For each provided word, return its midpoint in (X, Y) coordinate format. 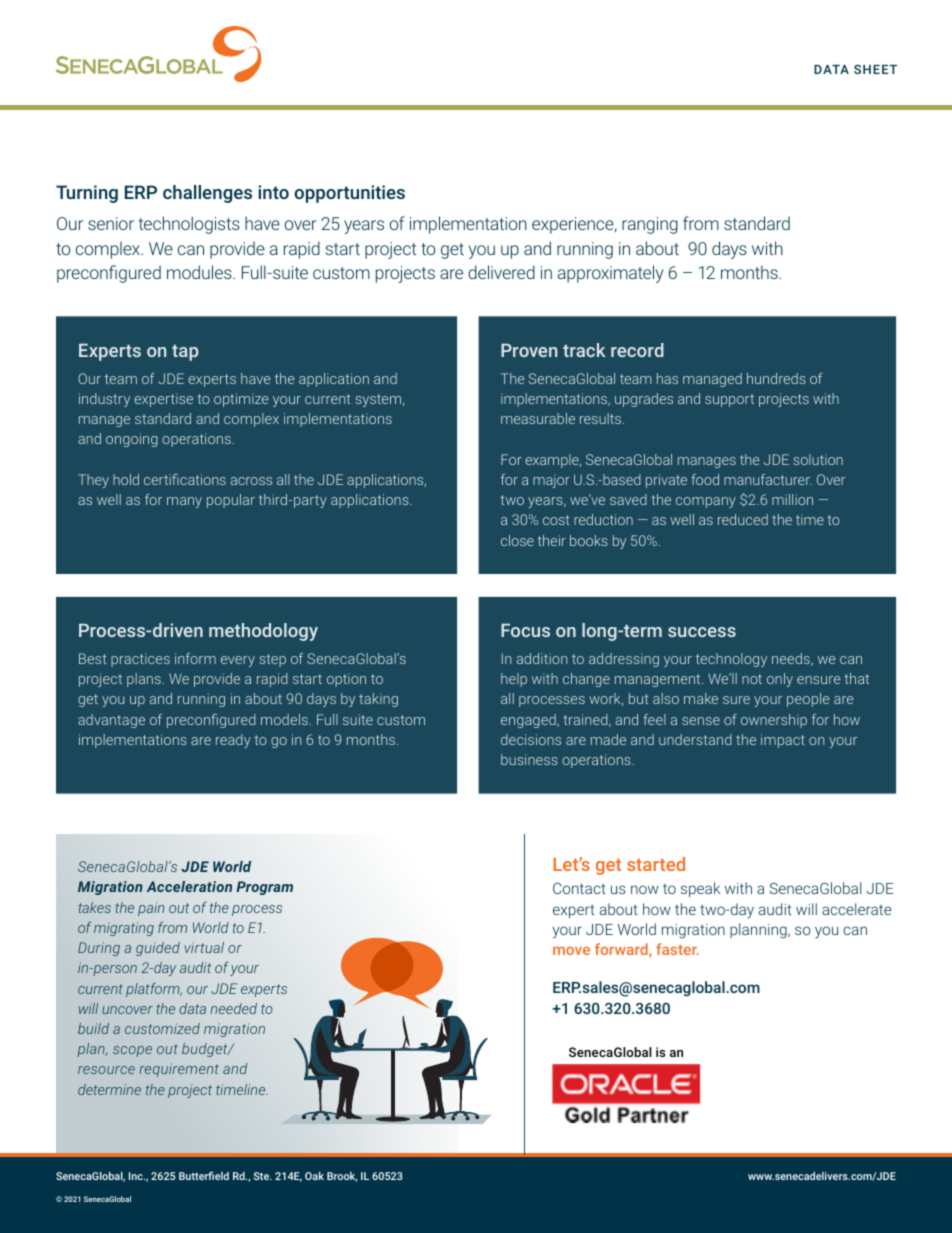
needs (792, 659)
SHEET (875, 69)
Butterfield (204, 1175)
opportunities (349, 194)
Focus (525, 630)
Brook (342, 1177)
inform (195, 658)
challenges (207, 194)
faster (677, 949)
